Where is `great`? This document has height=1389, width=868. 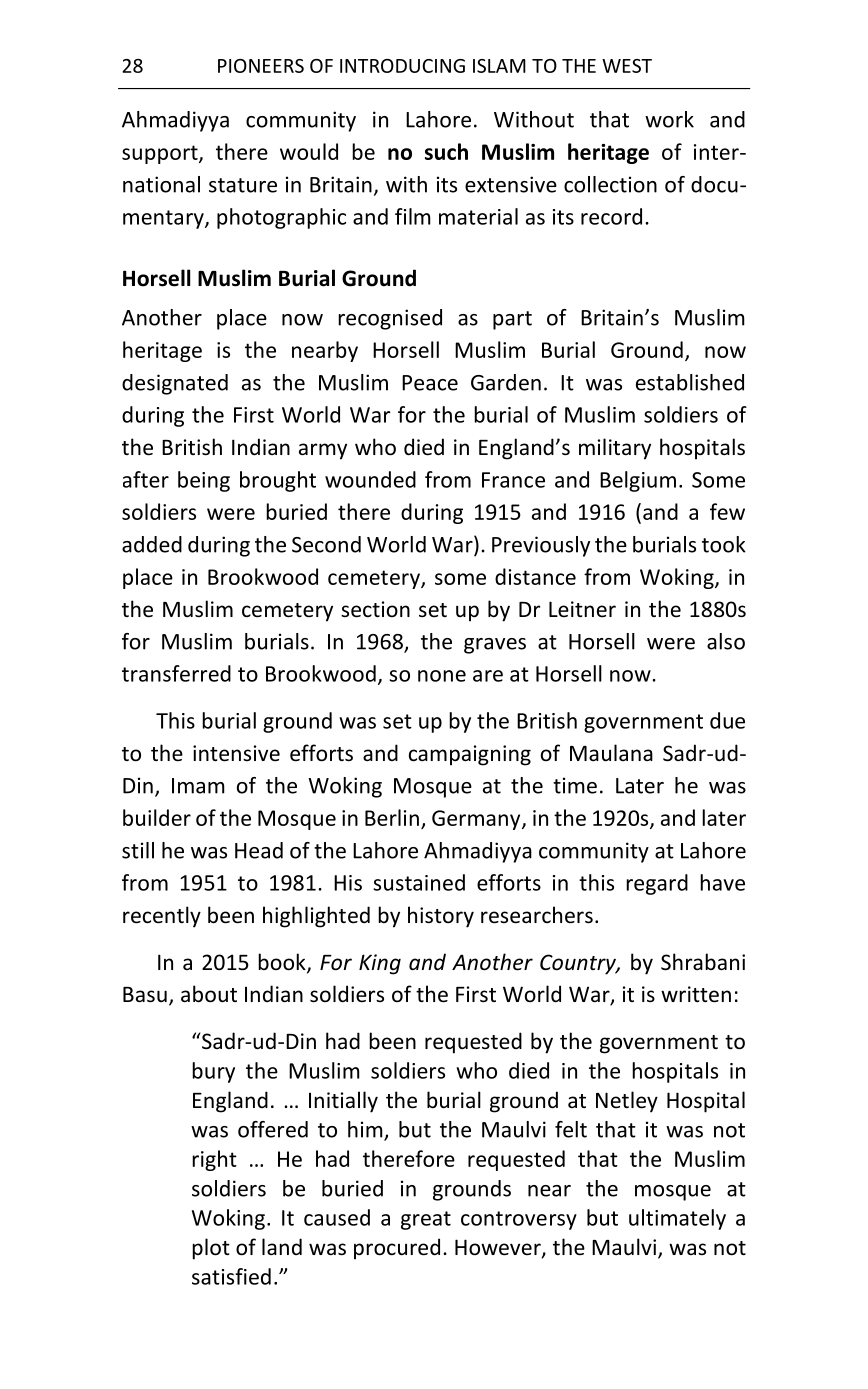
great is located at coordinates (426, 1220).
